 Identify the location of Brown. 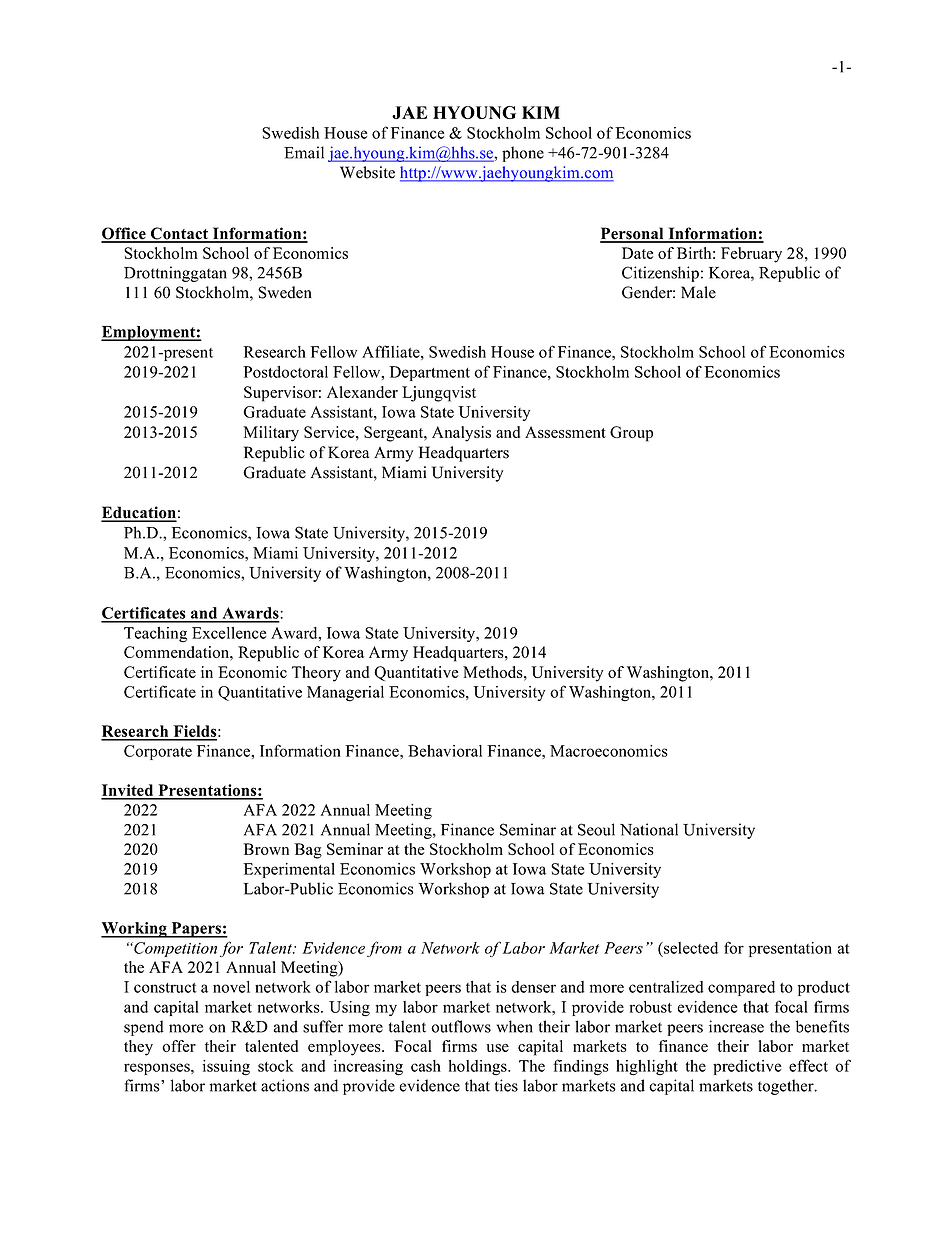
(266, 849).
